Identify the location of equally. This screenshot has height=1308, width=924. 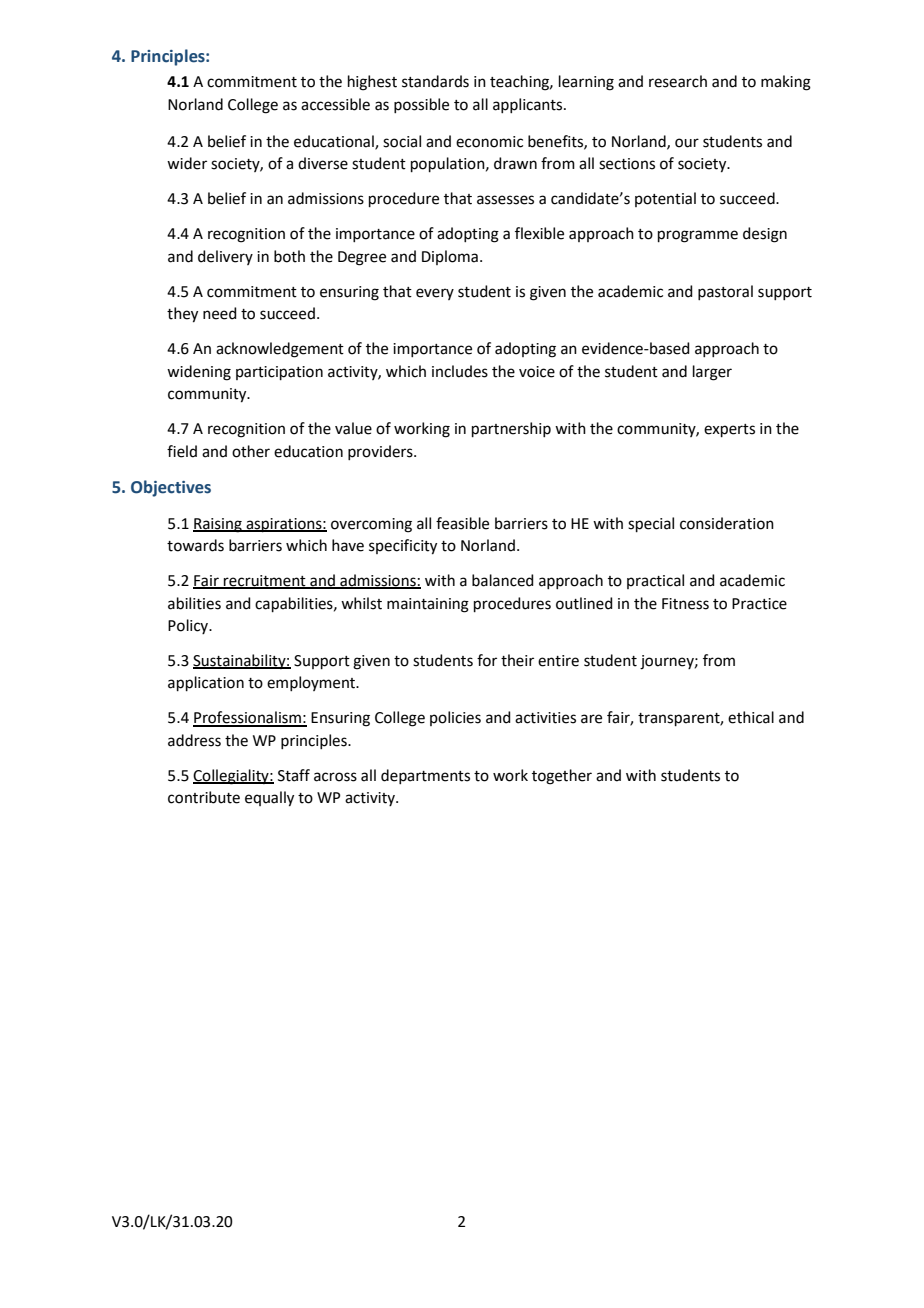
(269, 799).
